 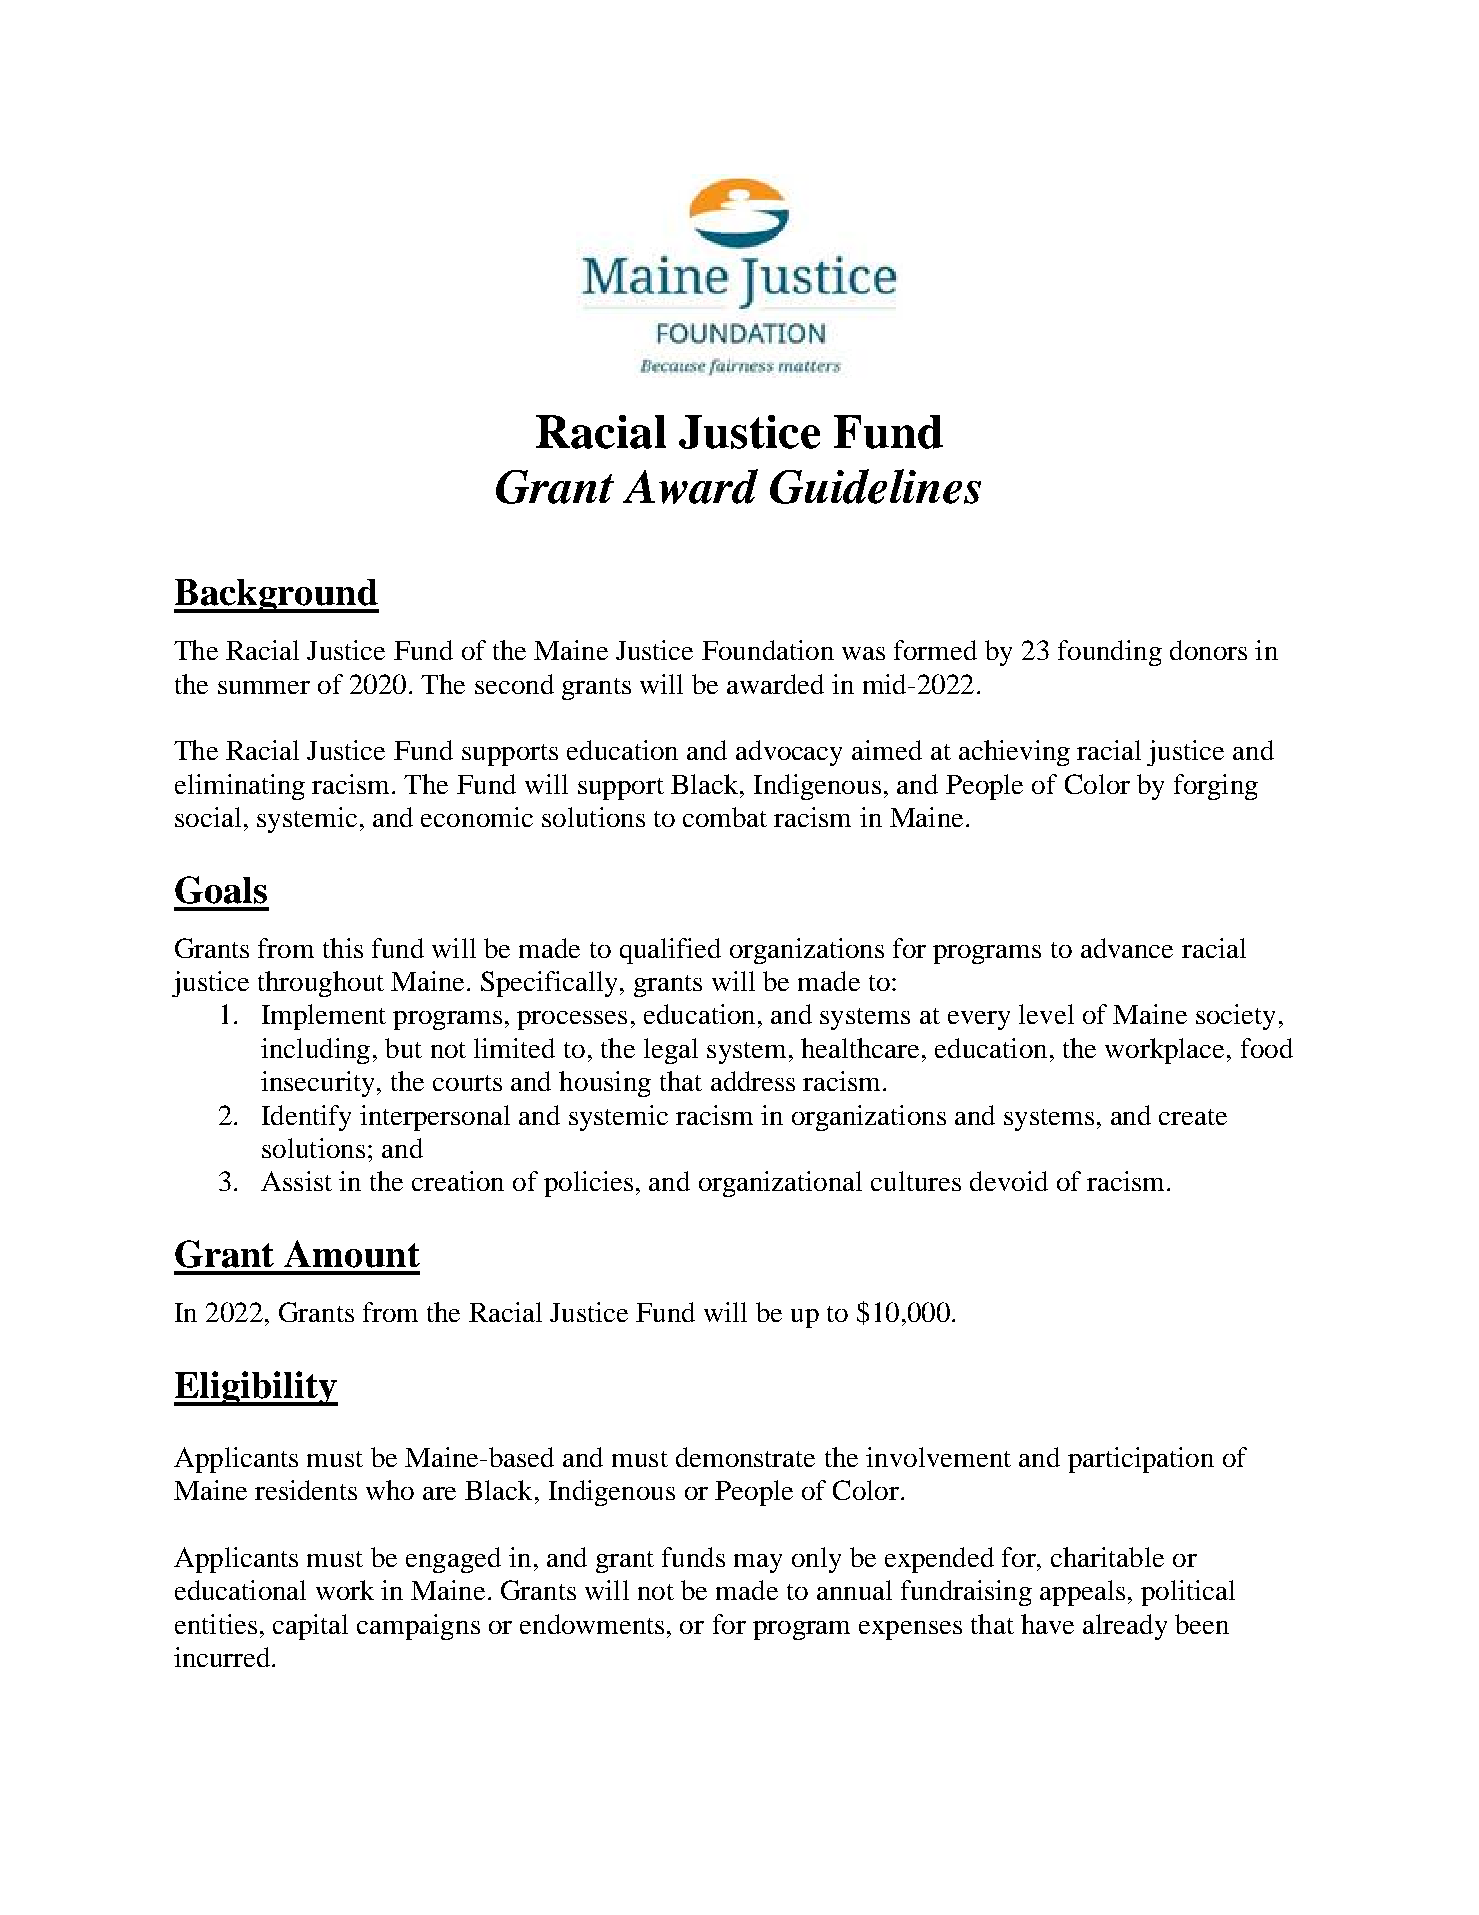 I want to click on devoid, so click(x=1009, y=1181).
